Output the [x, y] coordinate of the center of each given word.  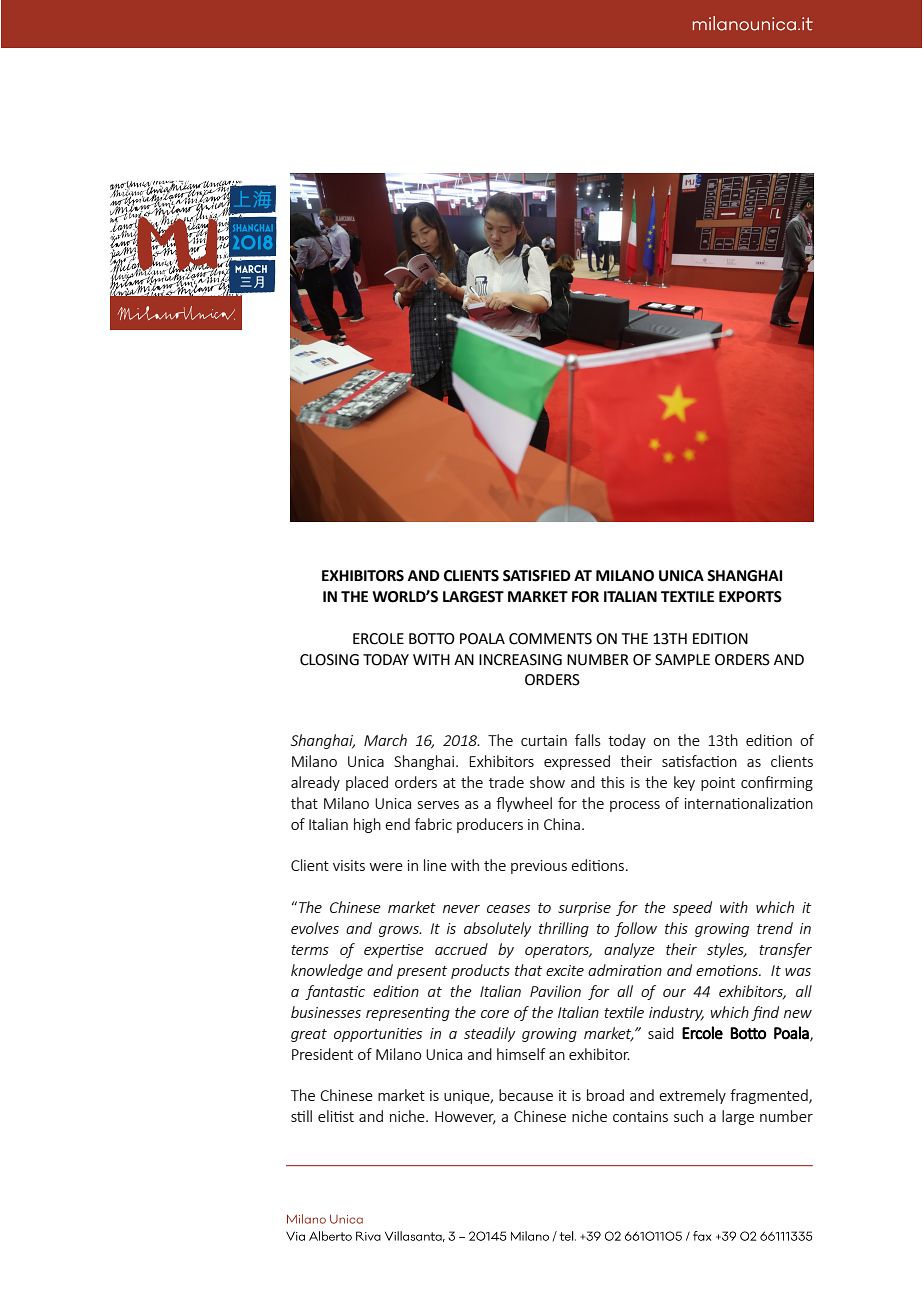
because [526, 1095]
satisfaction [699, 761]
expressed [577, 762]
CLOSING [329, 660]
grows [400, 931]
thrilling [564, 929]
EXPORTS [750, 597]
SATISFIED [537, 576]
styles [726, 950]
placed [367, 783]
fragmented [770, 1096]
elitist [336, 1116]
